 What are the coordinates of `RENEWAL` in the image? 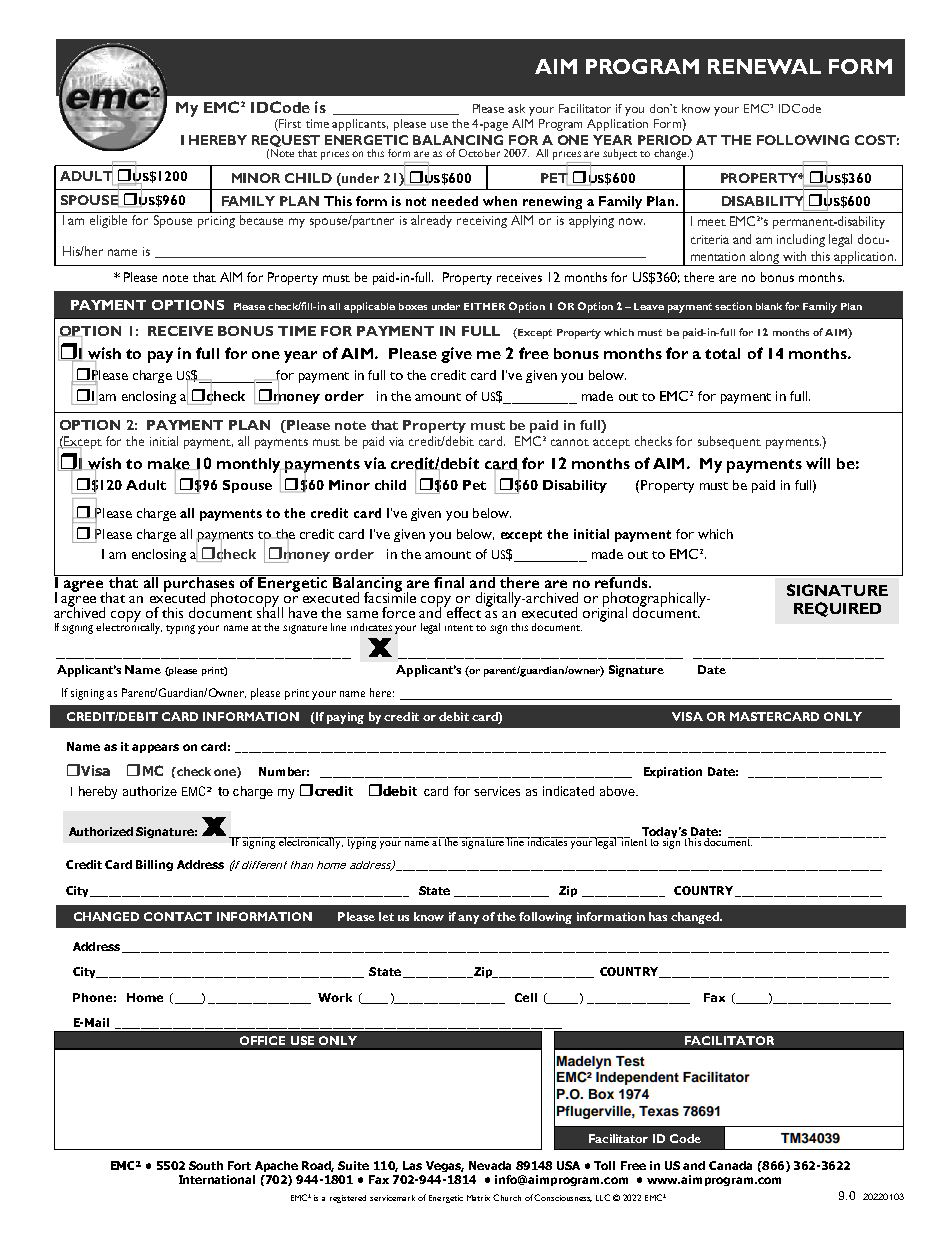 It's located at (764, 66).
